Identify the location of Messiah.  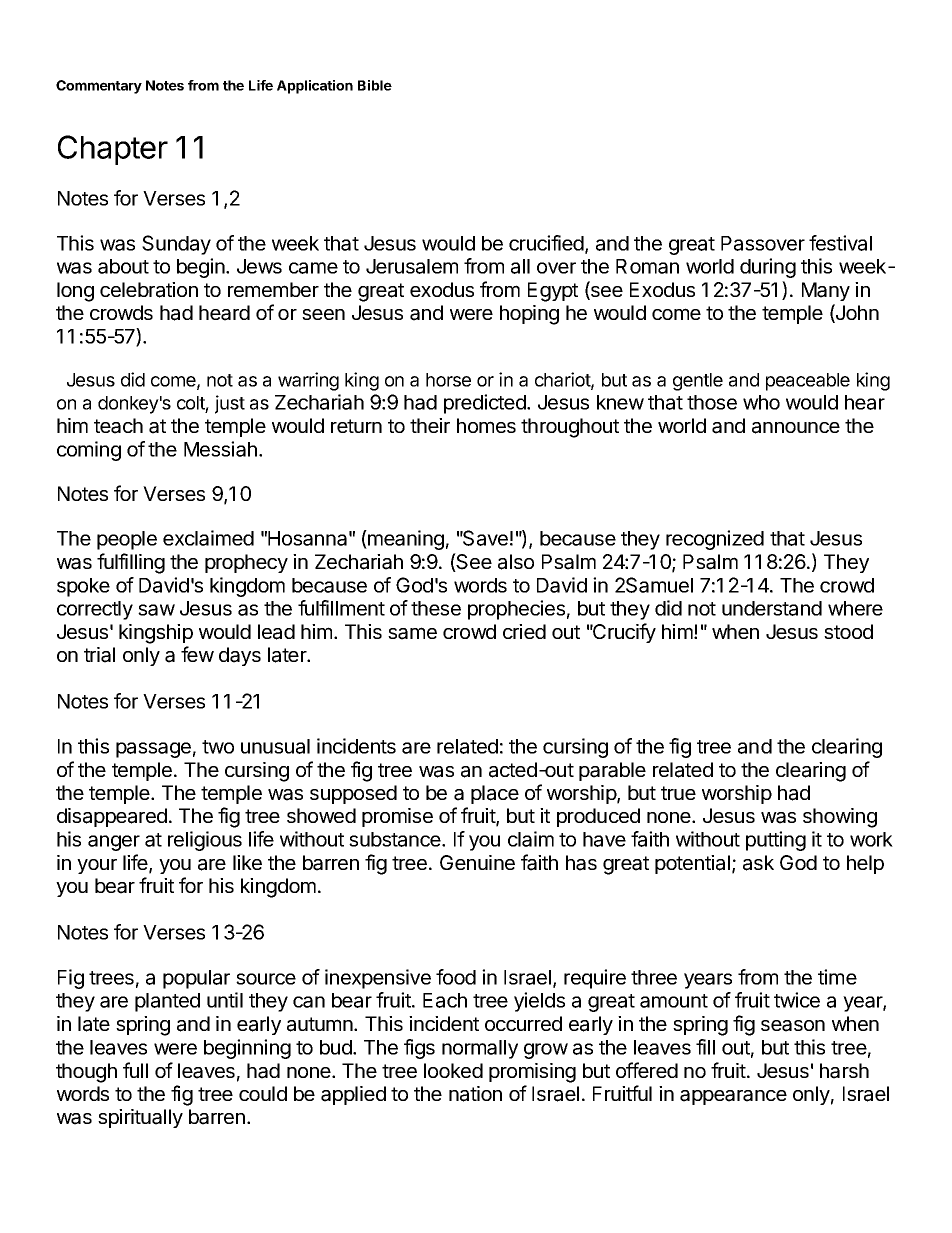
(220, 449).
